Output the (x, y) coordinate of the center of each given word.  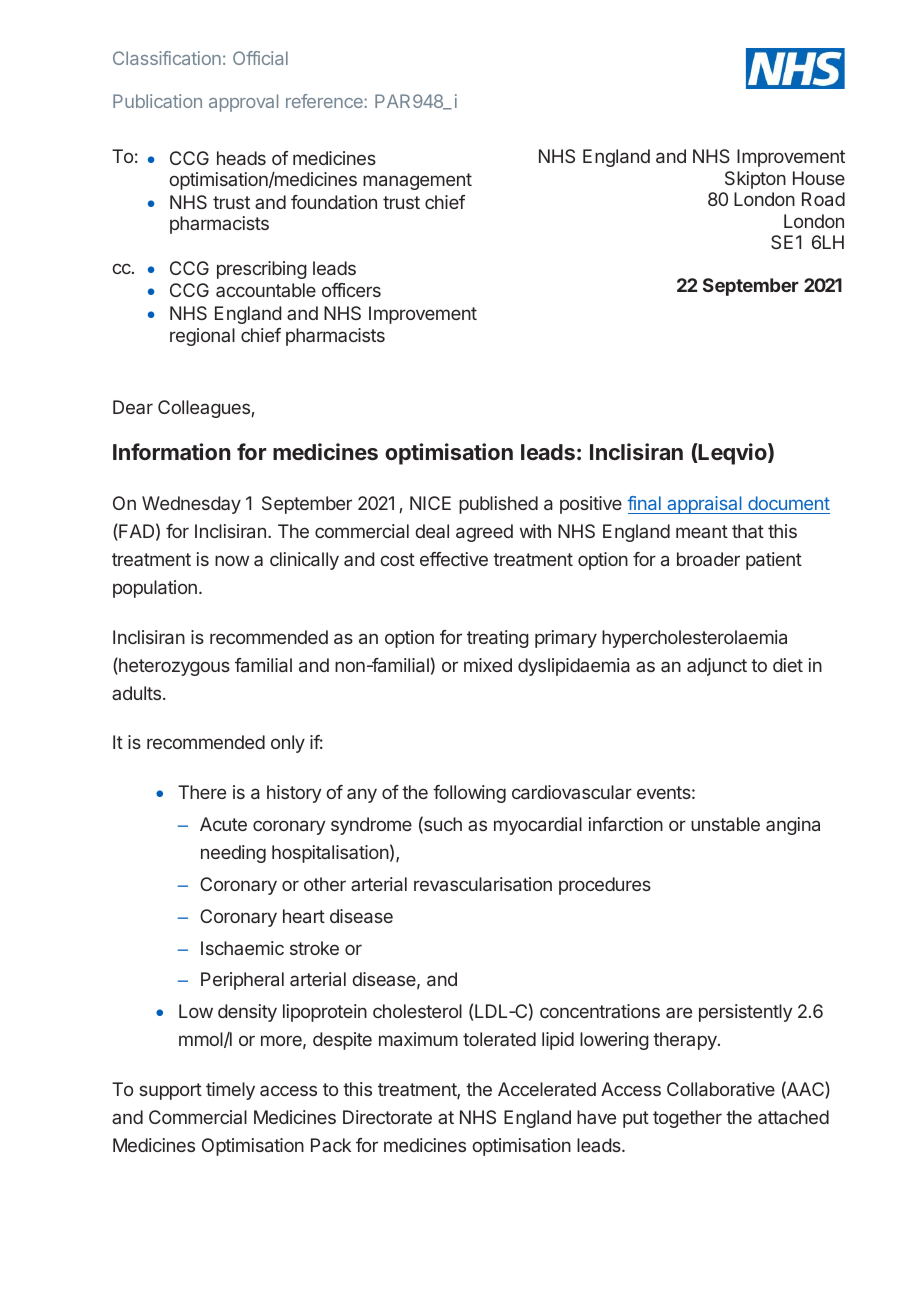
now (232, 560)
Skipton (755, 180)
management (417, 181)
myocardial (538, 826)
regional (202, 337)
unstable (725, 824)
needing (233, 854)
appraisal (704, 505)
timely (230, 1091)
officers (351, 290)
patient (774, 561)
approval (243, 103)
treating (498, 639)
